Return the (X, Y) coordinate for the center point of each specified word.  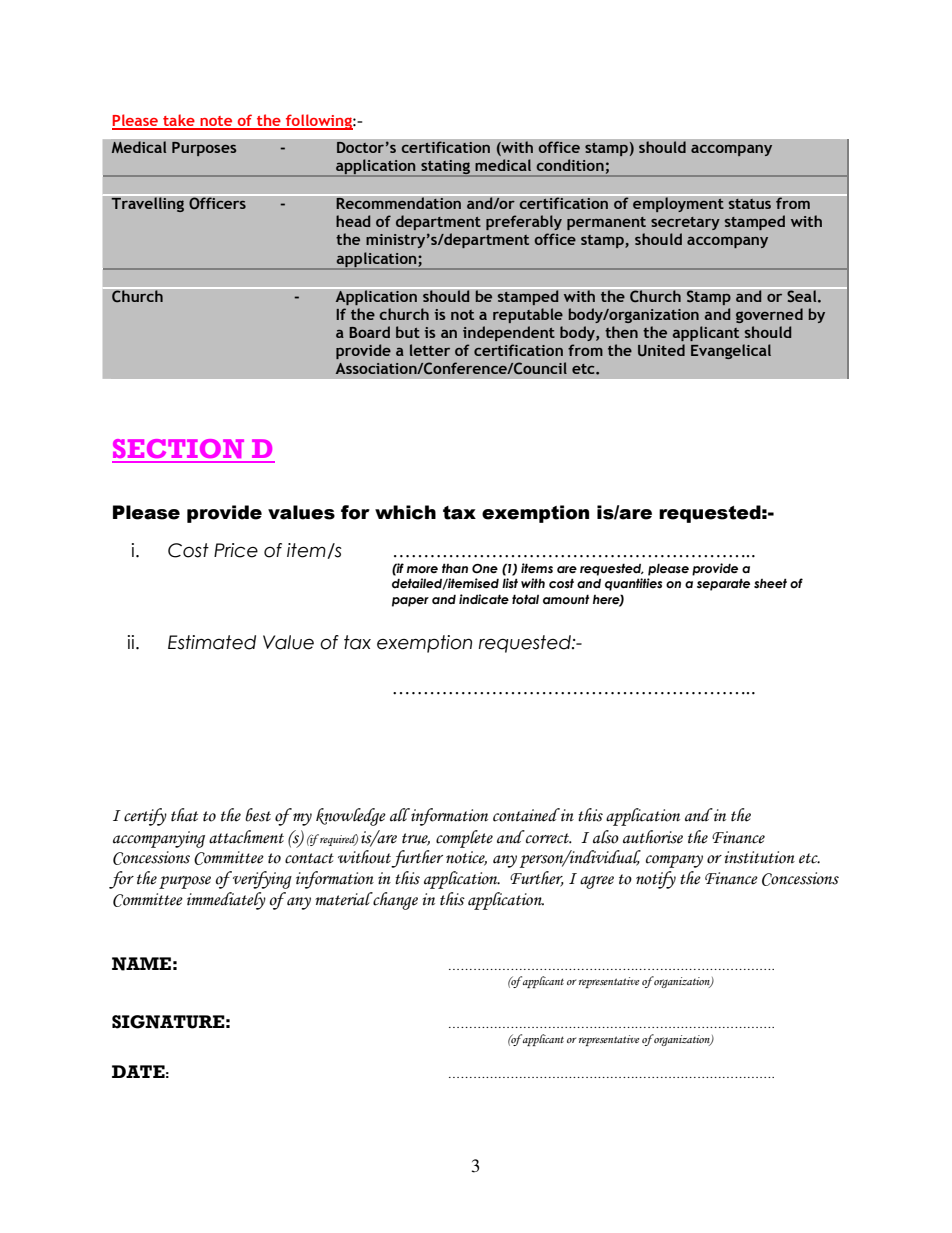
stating (445, 168)
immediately (226, 901)
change (394, 901)
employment (678, 203)
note (216, 122)
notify (656, 880)
